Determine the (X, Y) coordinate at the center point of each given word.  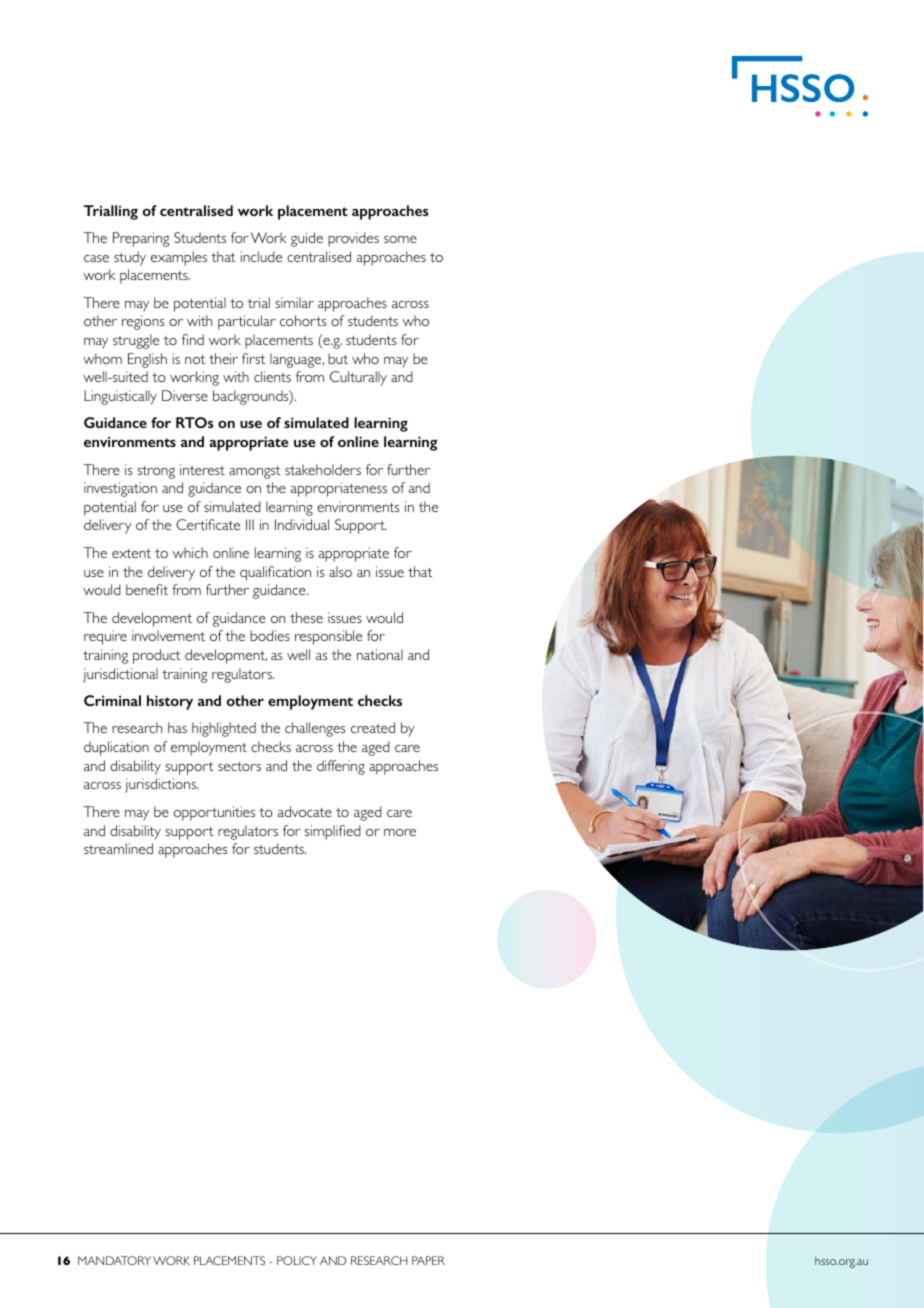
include (261, 256)
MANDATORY (114, 1260)
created (373, 727)
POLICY (297, 1260)
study (130, 258)
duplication (116, 748)
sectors (239, 766)
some (400, 239)
